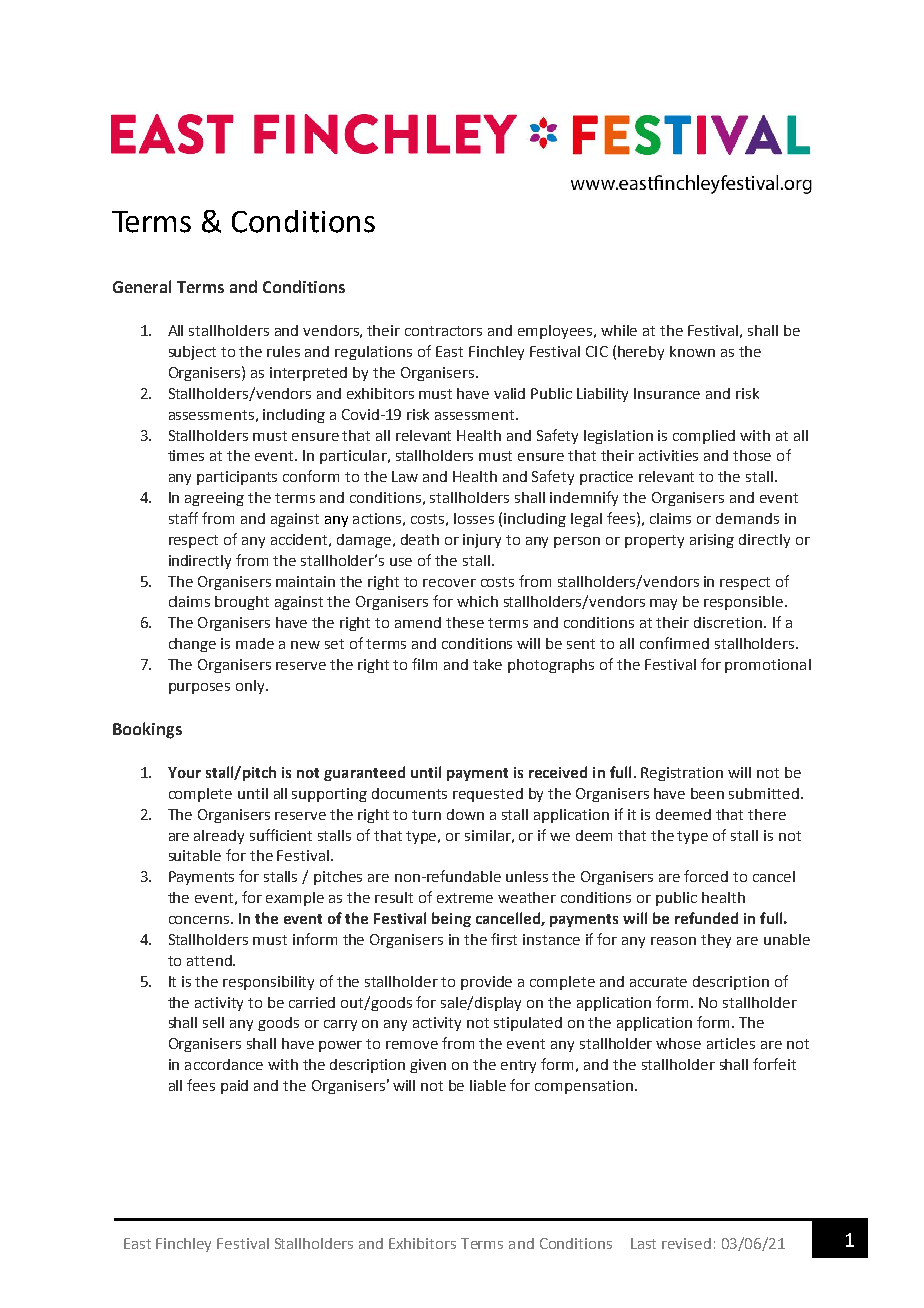 This screenshot has height=1308, width=924. I want to click on Your, so click(184, 772).
